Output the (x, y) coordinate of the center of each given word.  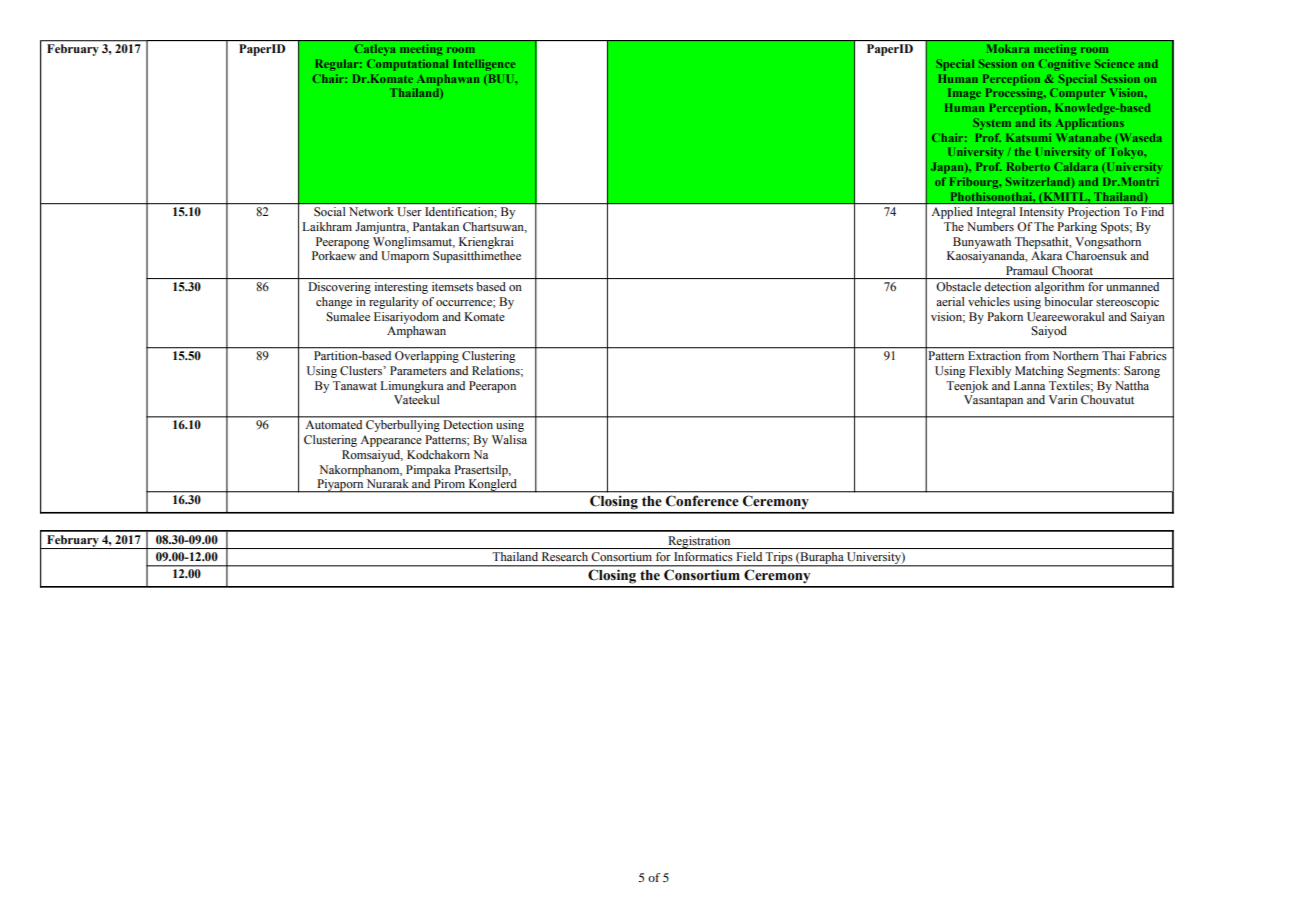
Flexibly (990, 372)
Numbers (990, 227)
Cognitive (1064, 65)
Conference (702, 501)
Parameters (418, 370)
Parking (1077, 228)
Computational (407, 65)
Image (964, 93)
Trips (779, 559)
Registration (699, 542)
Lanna (1029, 385)
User (409, 211)
